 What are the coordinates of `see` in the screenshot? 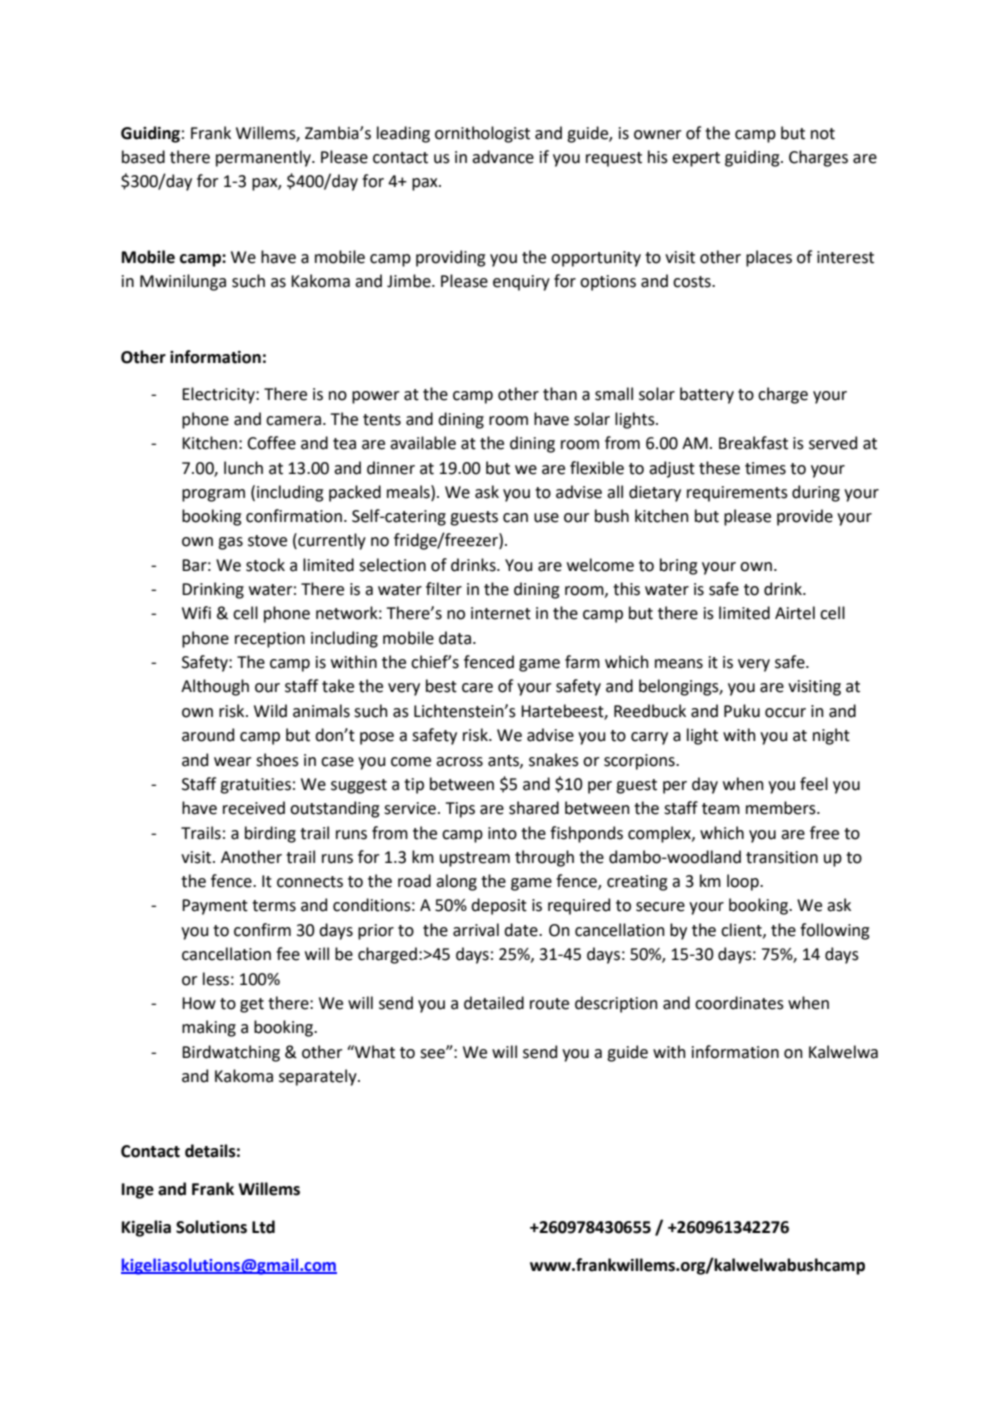 It's located at (433, 1053).
